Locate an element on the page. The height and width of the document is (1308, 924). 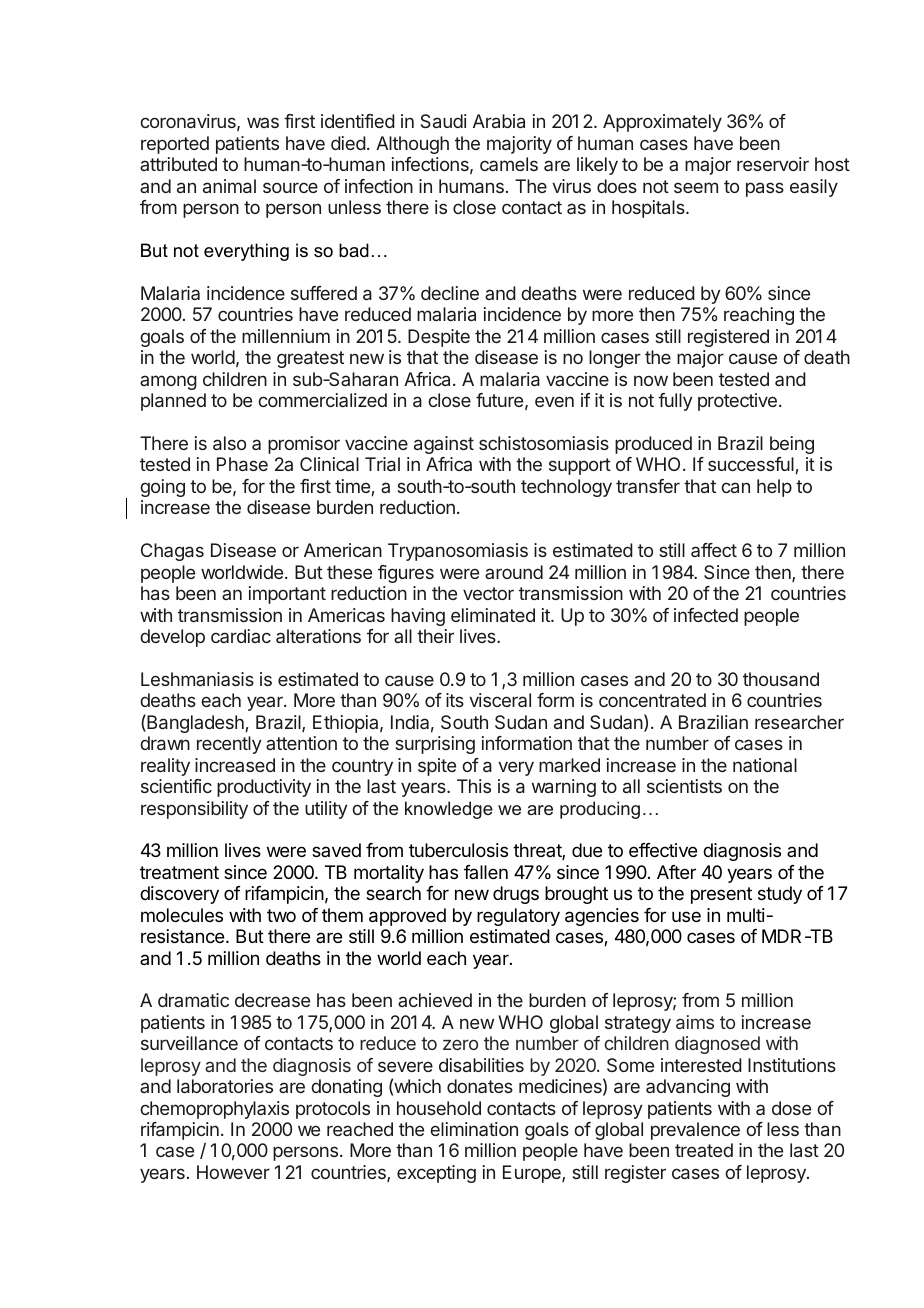
elimination is located at coordinates (474, 1129).
